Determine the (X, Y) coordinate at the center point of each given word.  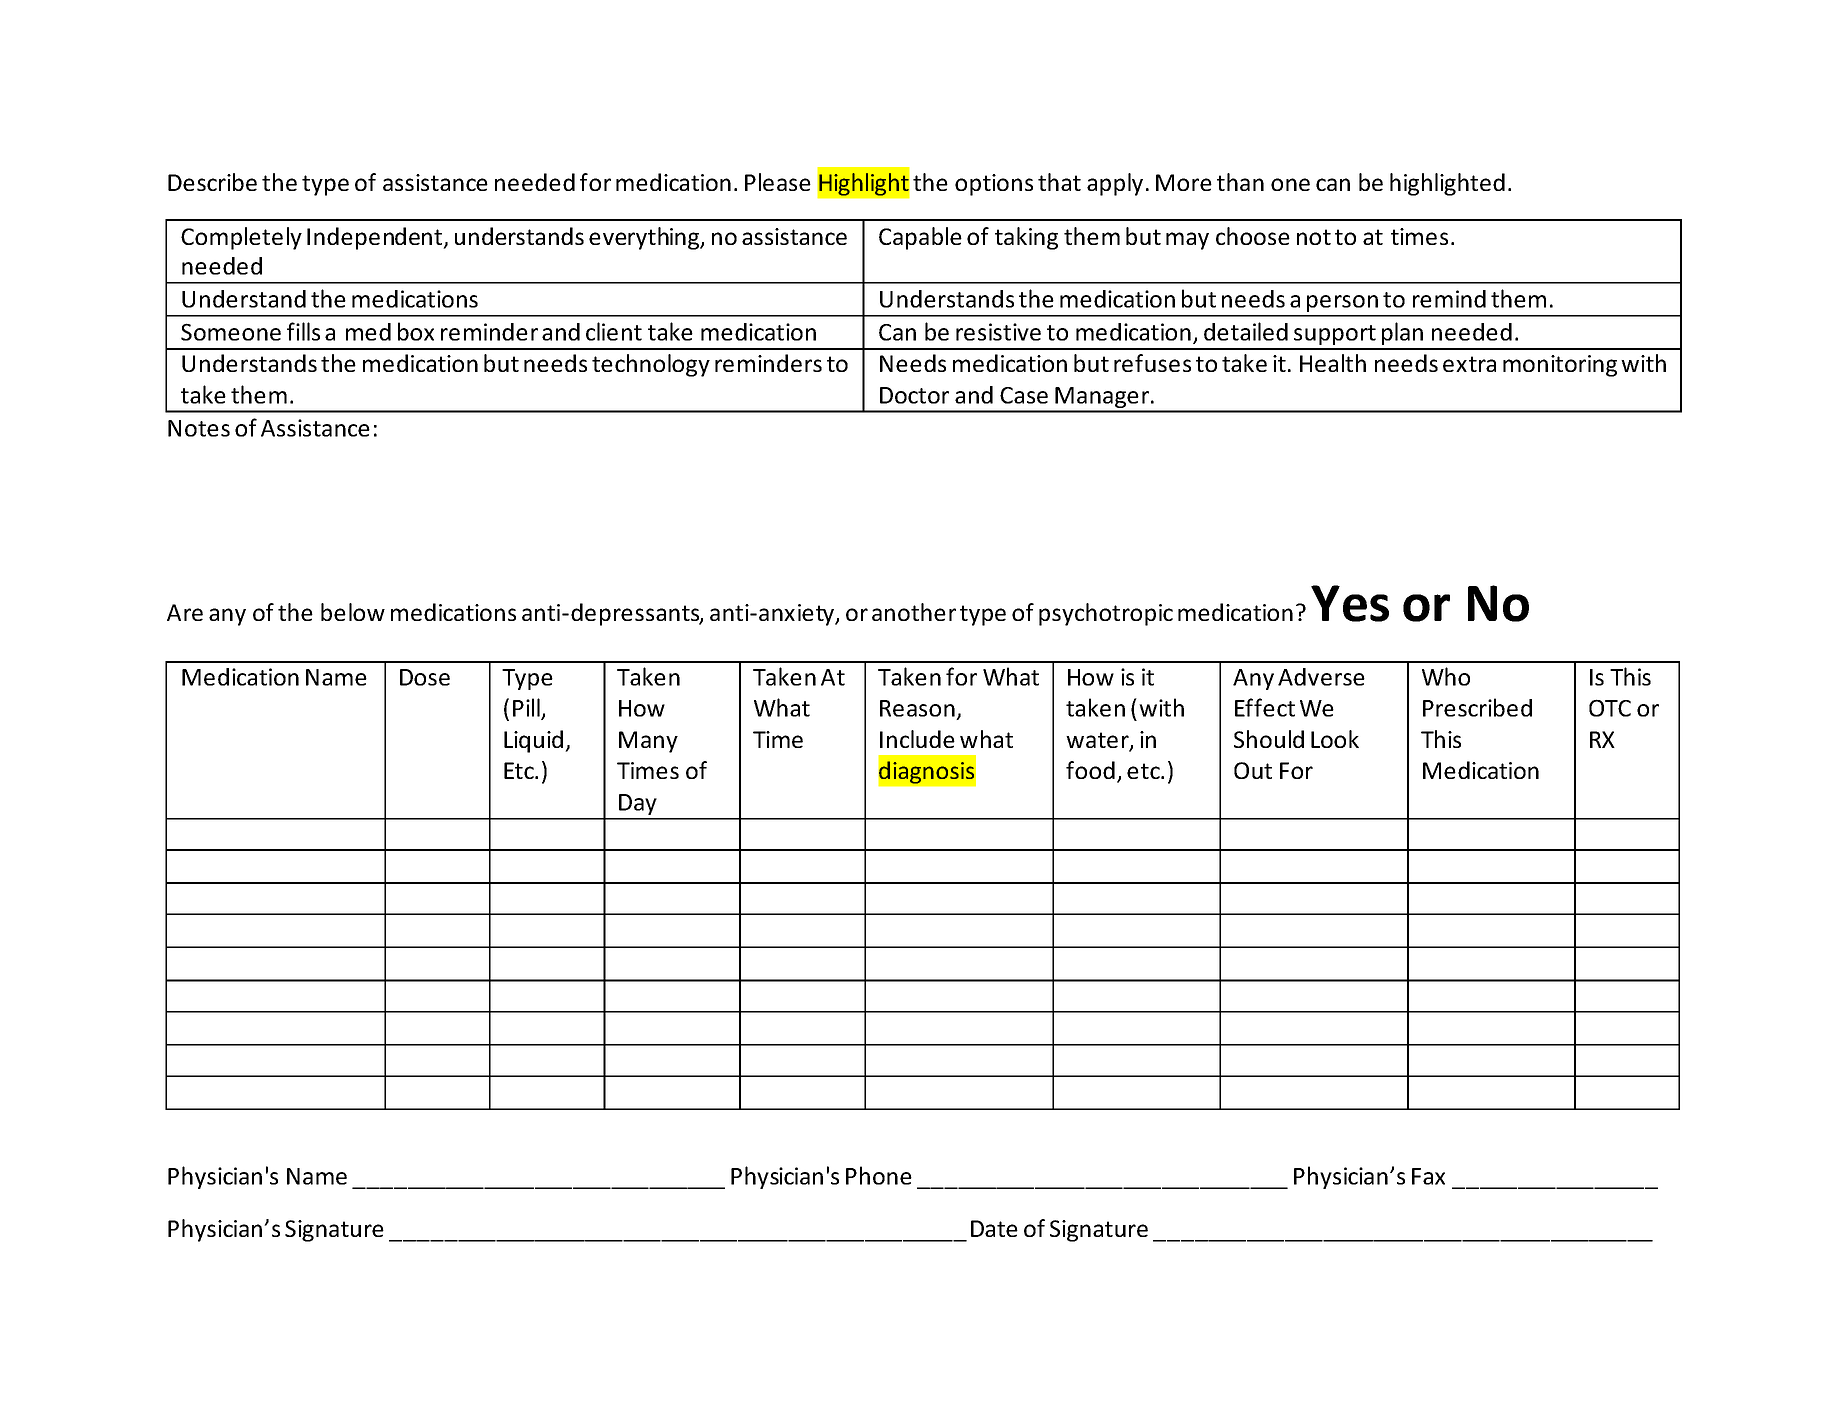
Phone (879, 1175)
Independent (376, 238)
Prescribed (1477, 707)
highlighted (1447, 184)
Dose (425, 677)
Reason (917, 708)
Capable (920, 238)
